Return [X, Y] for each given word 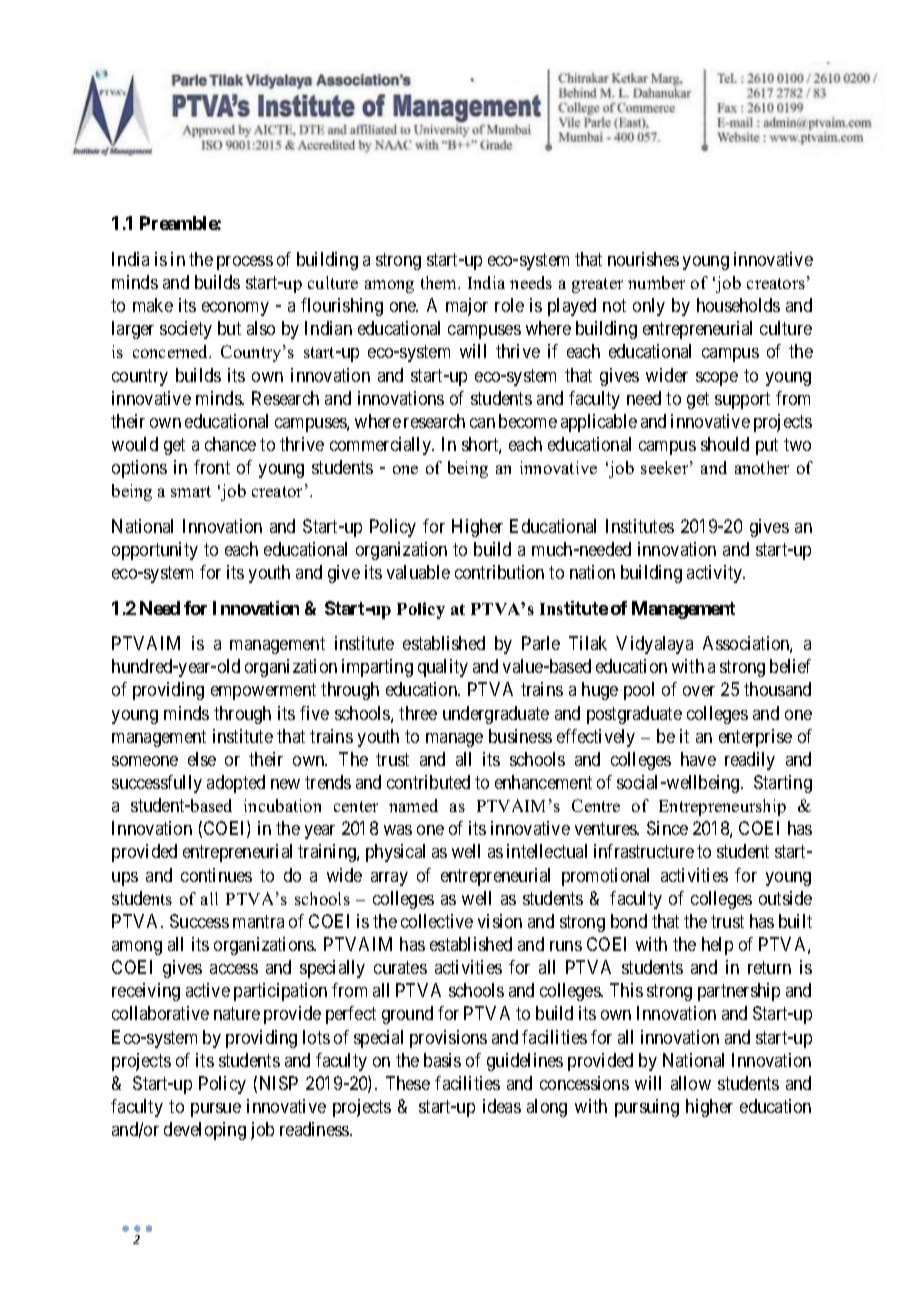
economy [235, 309]
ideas [502, 1106]
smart [191, 491]
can [482, 423]
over [699, 691]
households [738, 305]
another [762, 467]
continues [216, 875]
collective [437, 921]
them [440, 282]
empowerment [263, 692]
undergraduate [496, 715]
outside [785, 898]
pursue [216, 1110]
